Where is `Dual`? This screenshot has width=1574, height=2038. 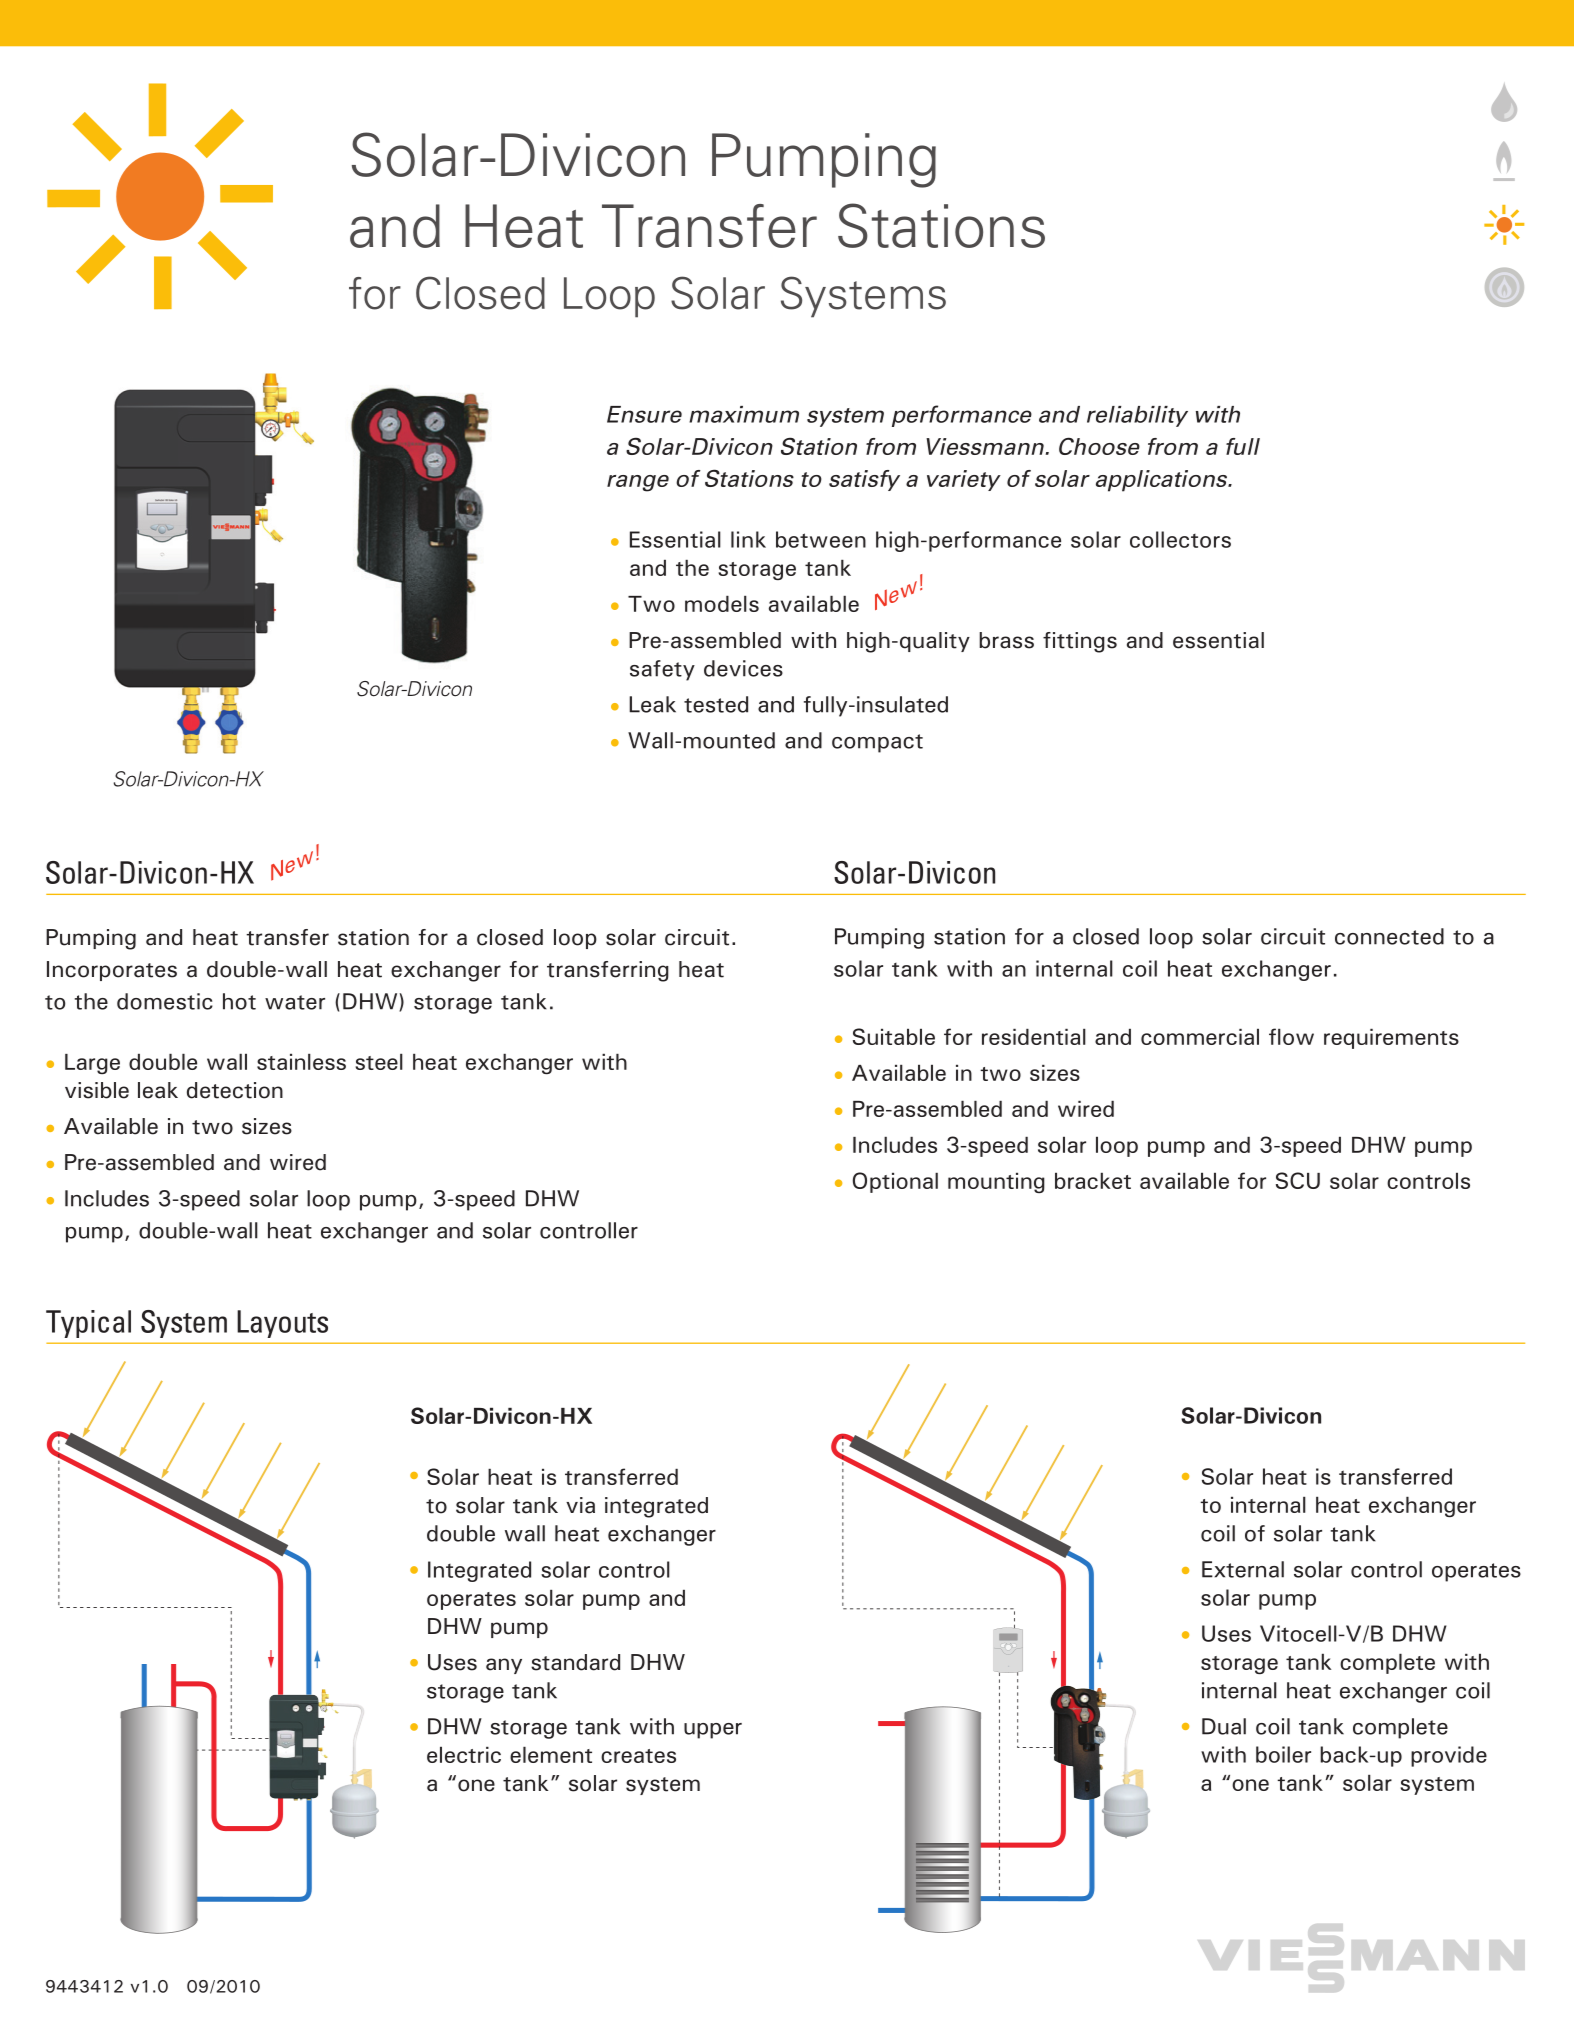
Dual is located at coordinates (1224, 1726).
